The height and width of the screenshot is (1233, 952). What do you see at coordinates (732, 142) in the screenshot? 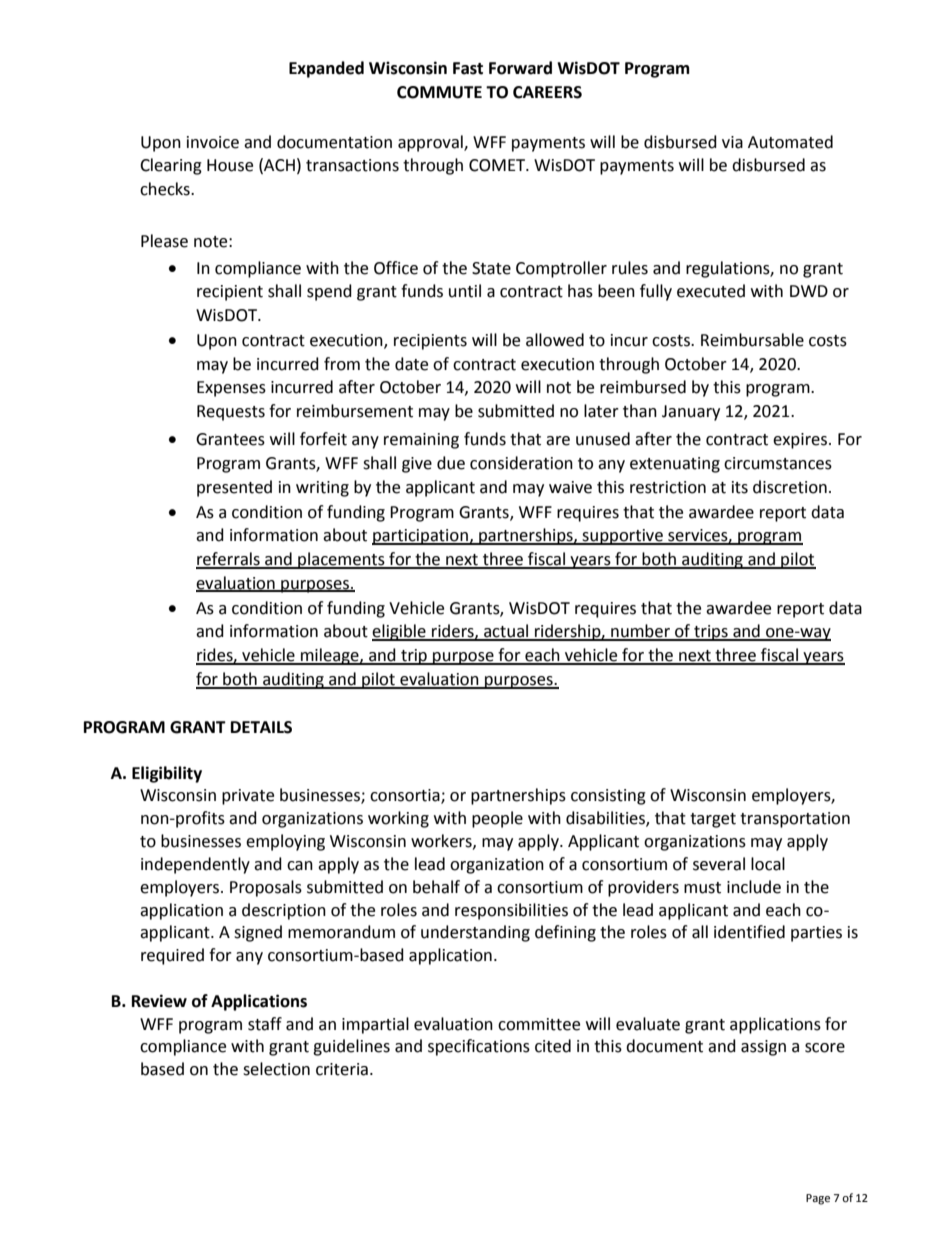
I see `via` at bounding box center [732, 142].
